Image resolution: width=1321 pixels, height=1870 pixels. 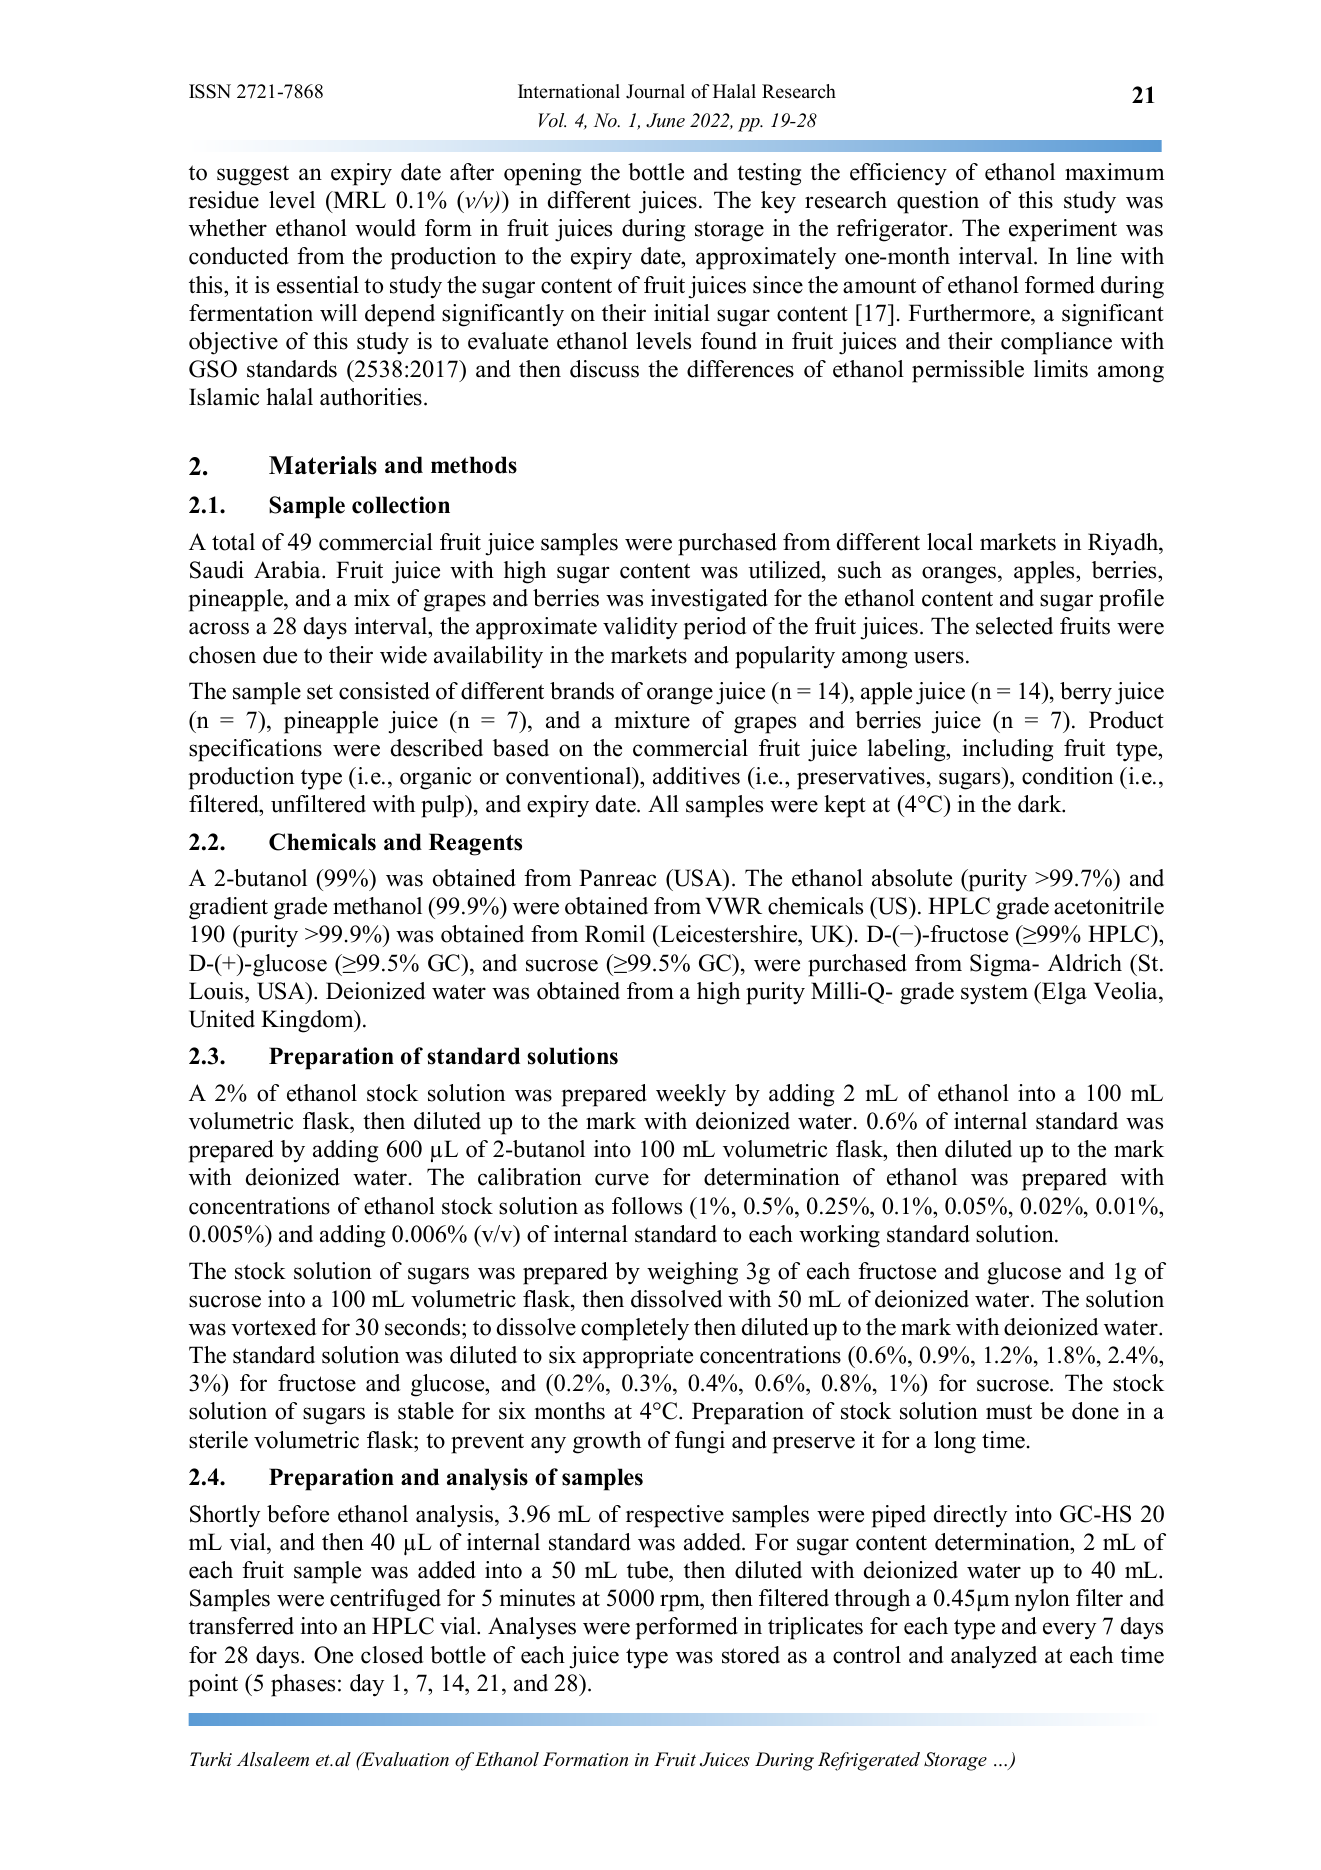 What do you see at coordinates (1014, 626) in the screenshot?
I see `selected` at bounding box center [1014, 626].
